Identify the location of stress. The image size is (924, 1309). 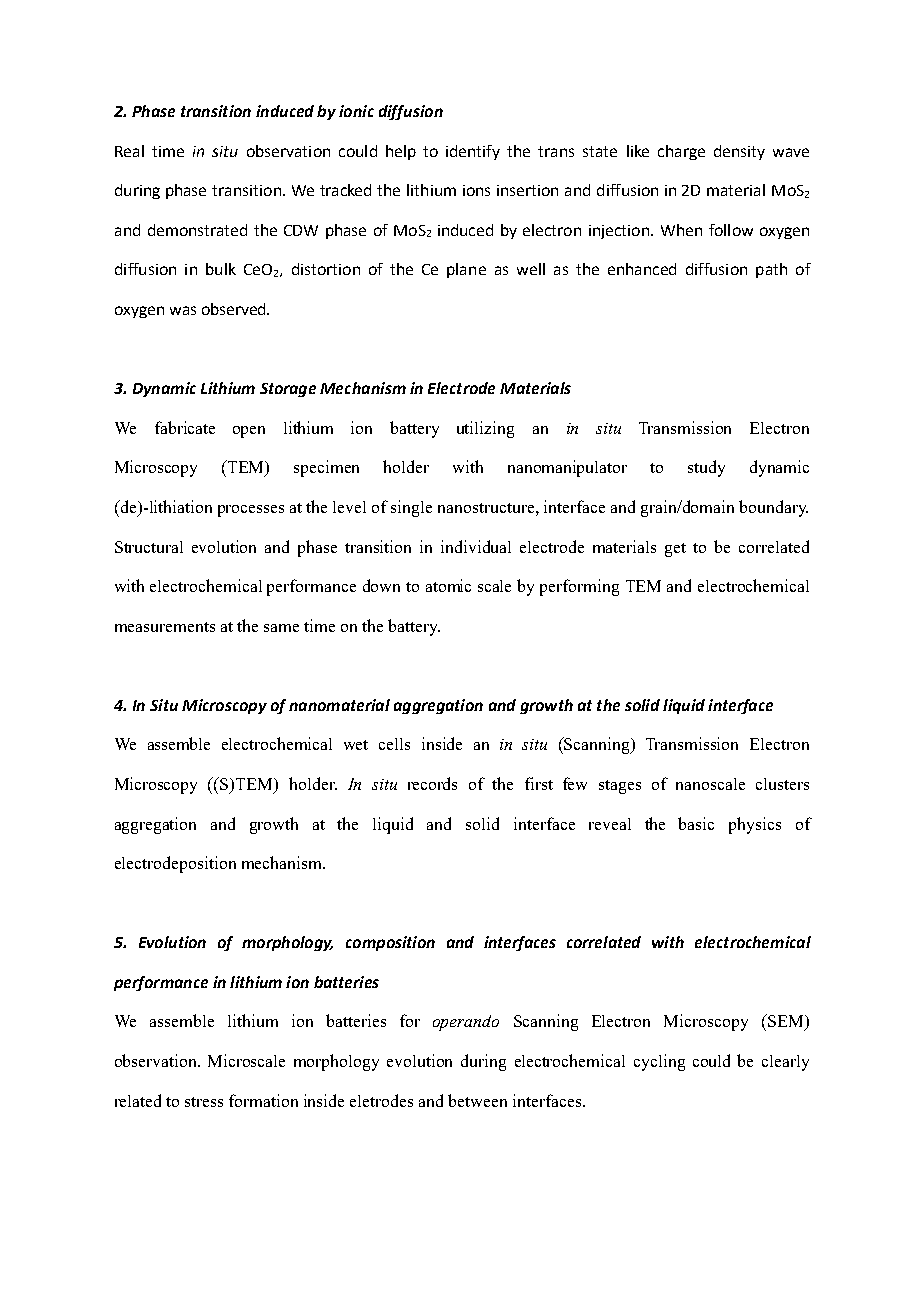
(204, 1102).
